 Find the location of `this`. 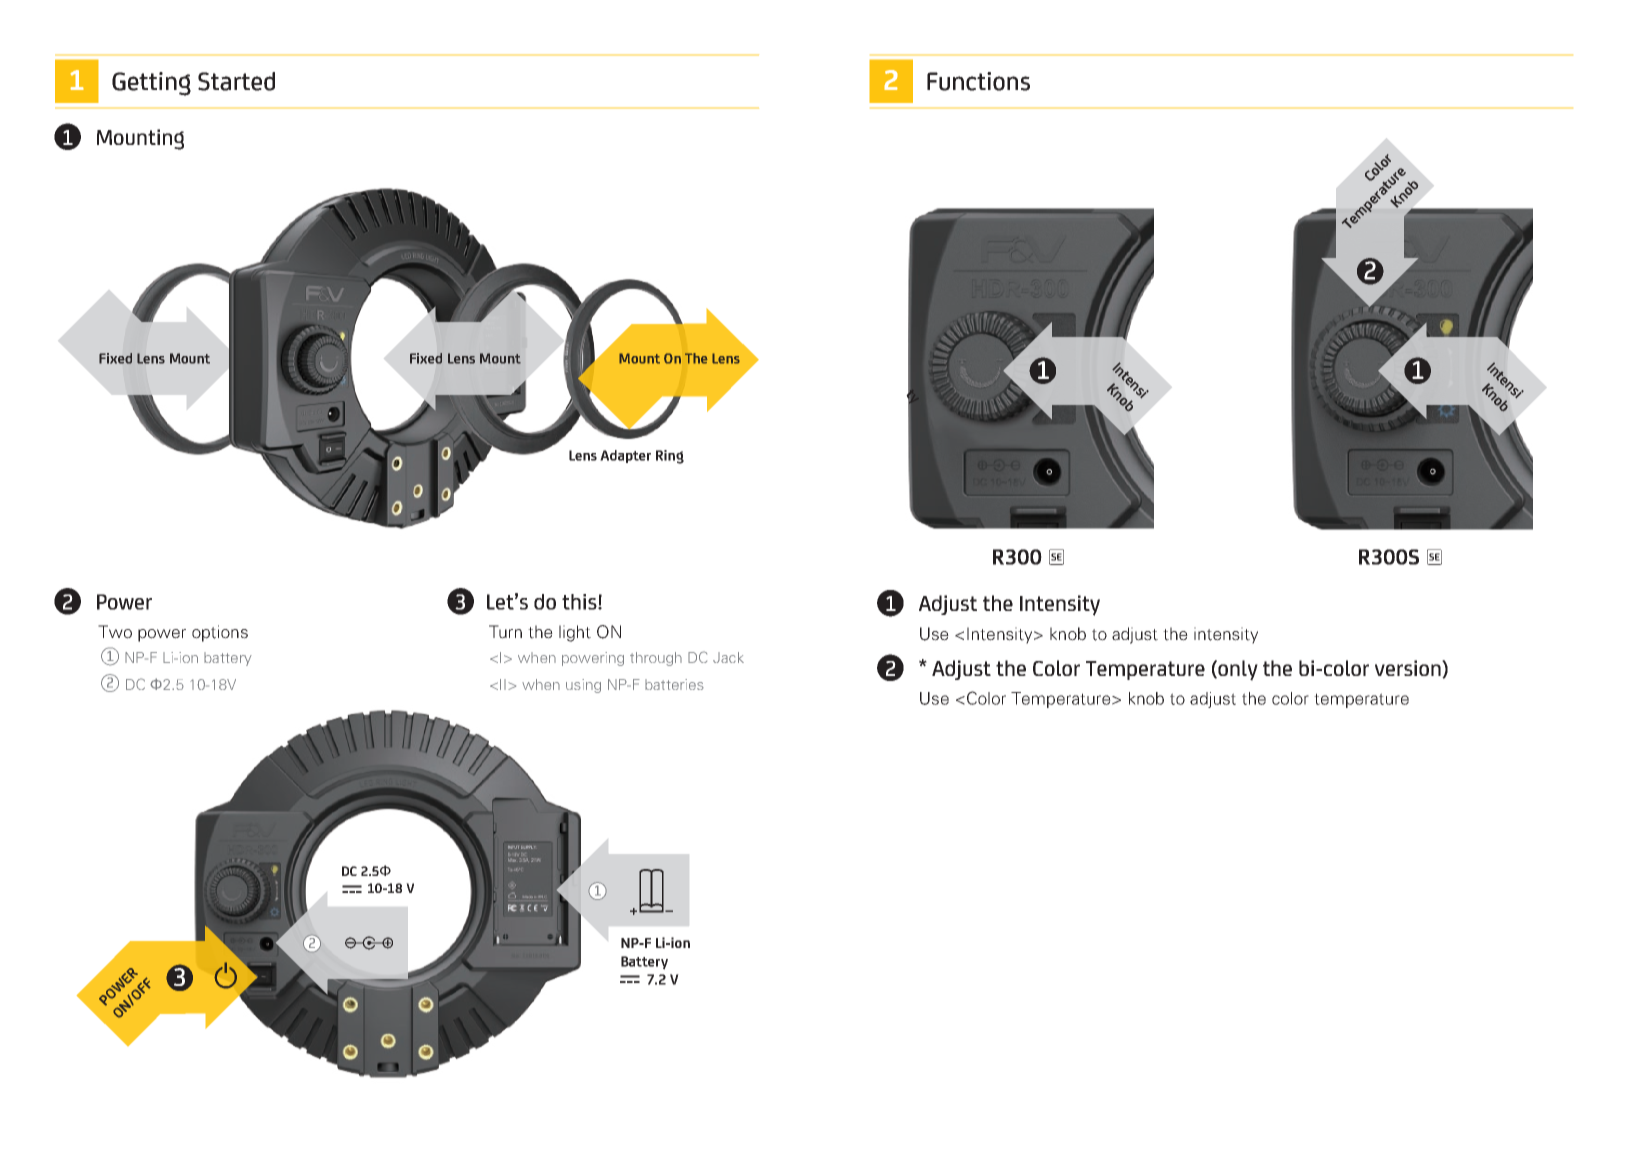

this is located at coordinates (580, 602).
